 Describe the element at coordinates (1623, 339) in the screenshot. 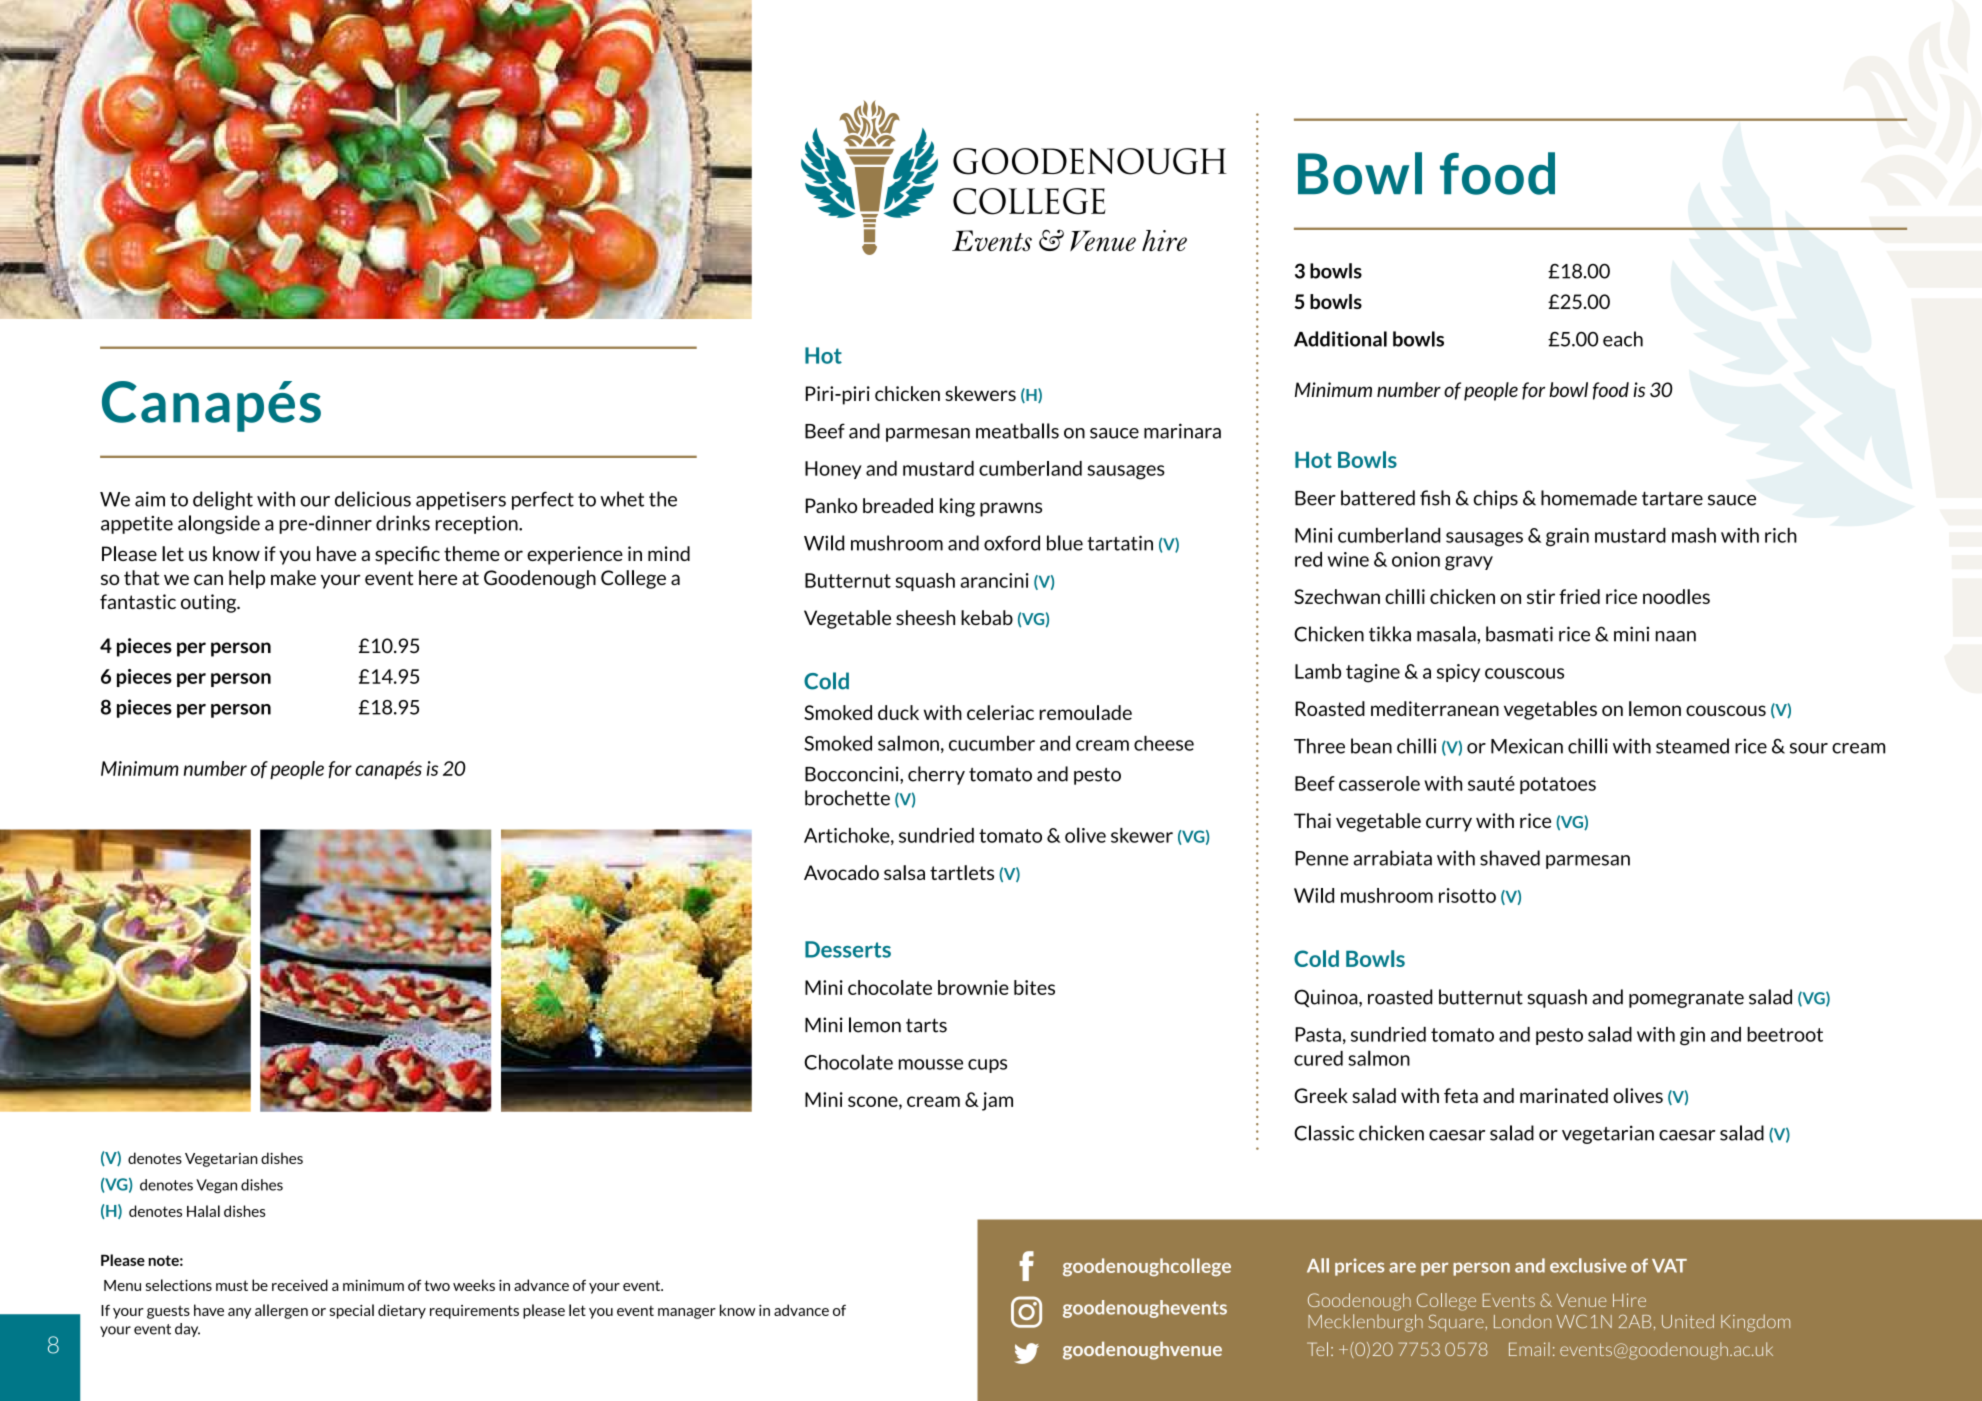

I see `each` at that location.
